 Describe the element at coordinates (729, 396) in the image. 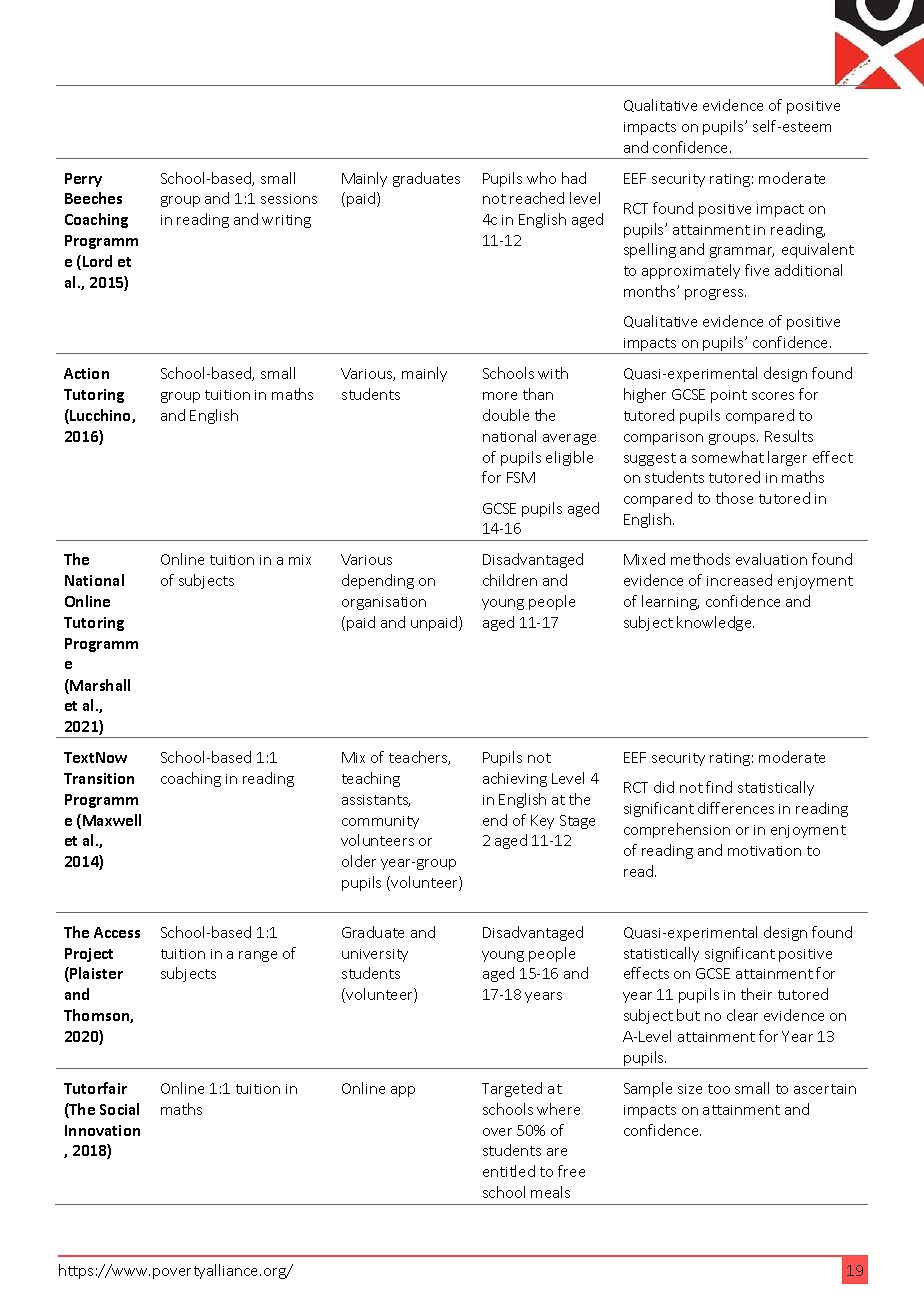

I see `point` at that location.
